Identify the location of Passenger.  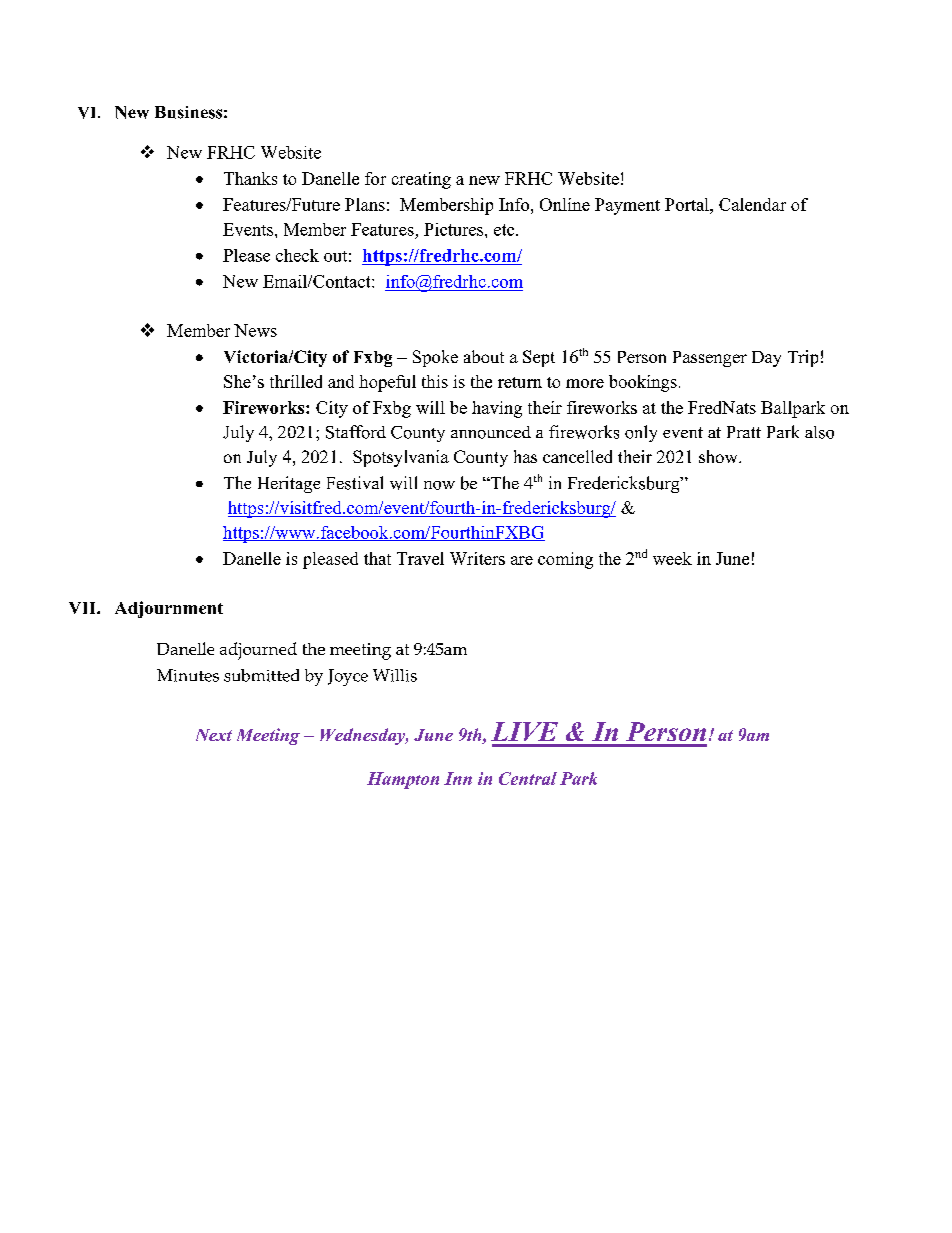
(710, 359).
